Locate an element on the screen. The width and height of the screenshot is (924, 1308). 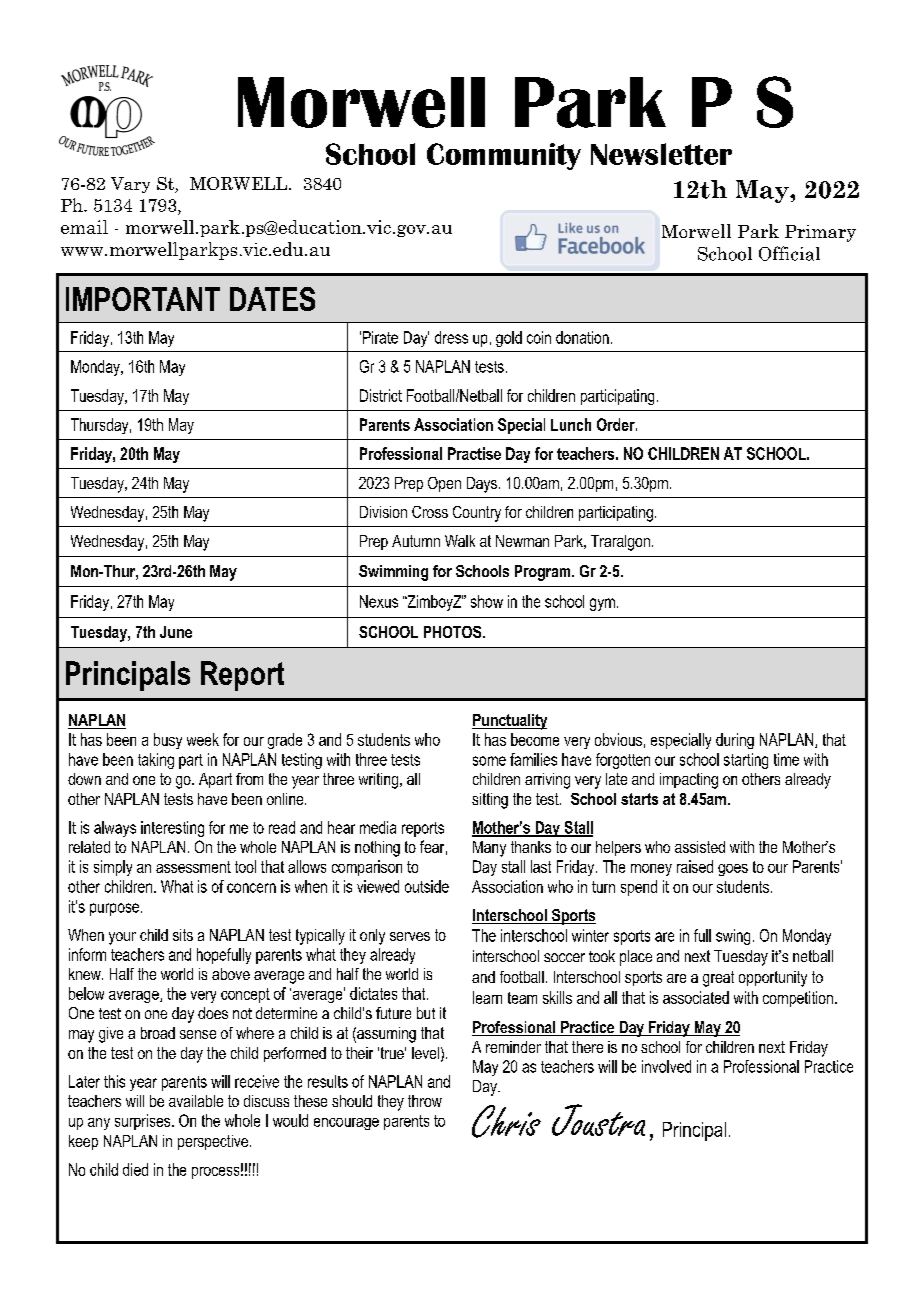
serves is located at coordinates (410, 936).
